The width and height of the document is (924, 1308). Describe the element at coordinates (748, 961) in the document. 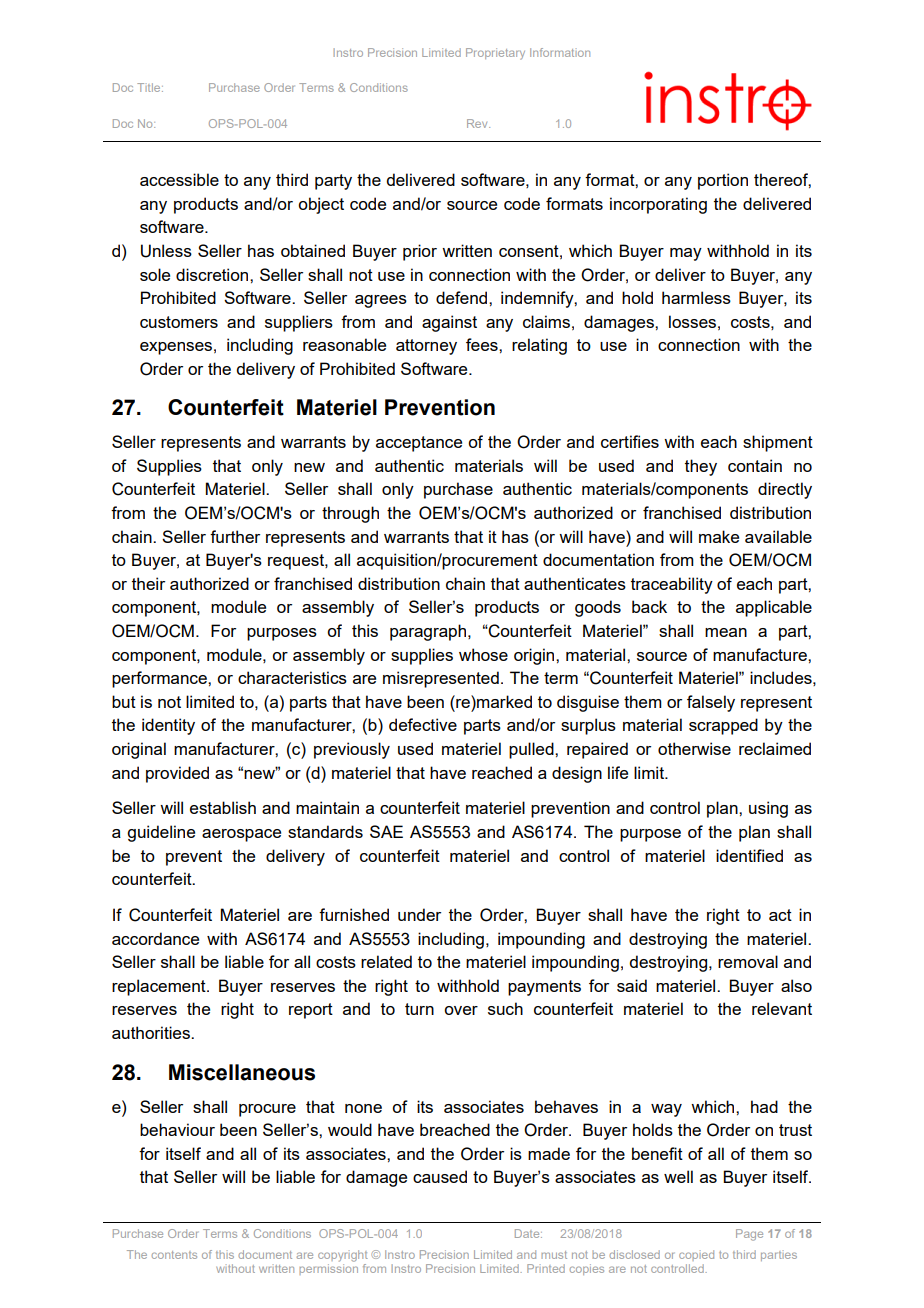

I see `removal` at that location.
